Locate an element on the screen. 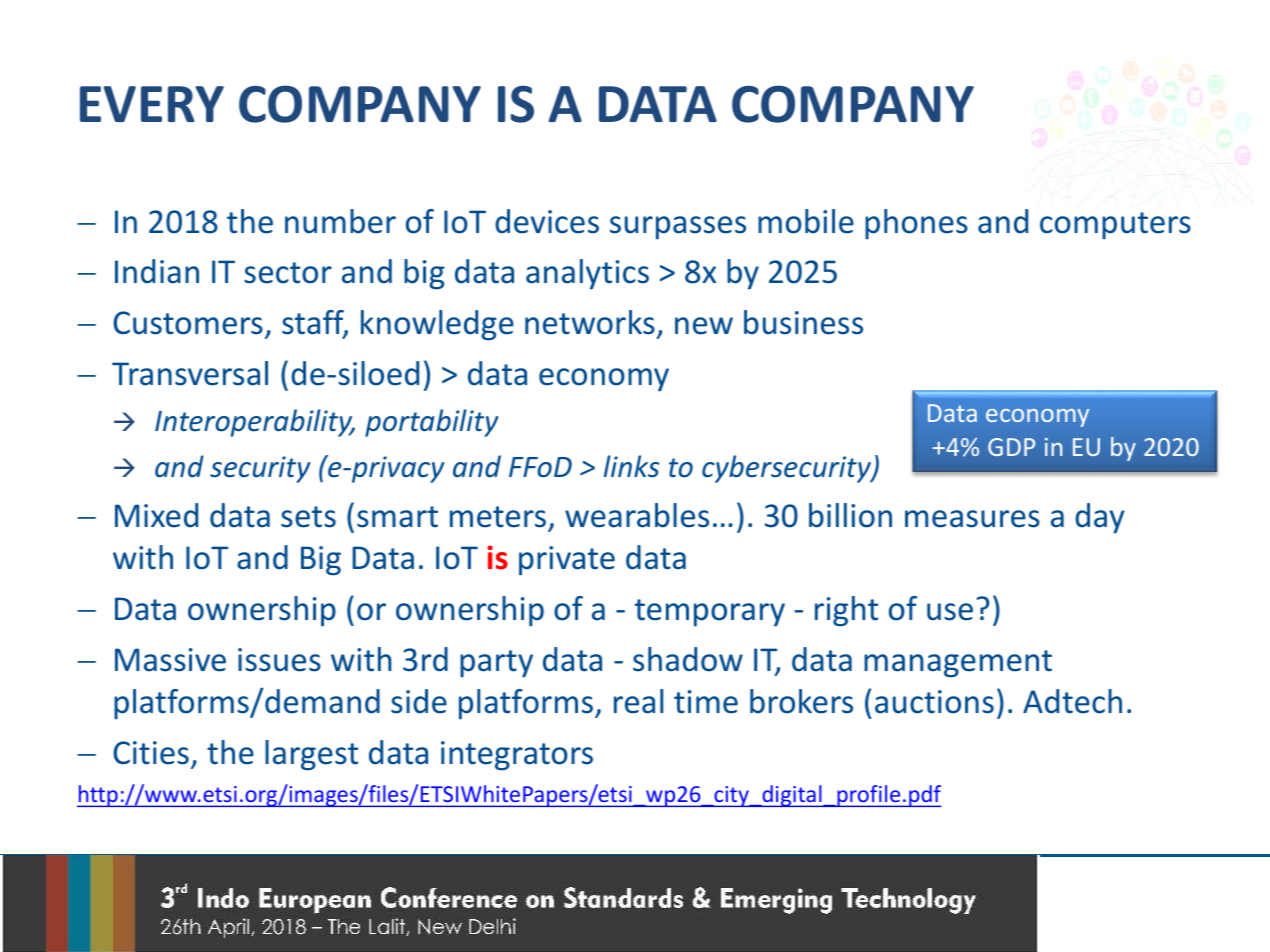 This screenshot has height=952, width=1270. largest is located at coordinates (311, 755).
